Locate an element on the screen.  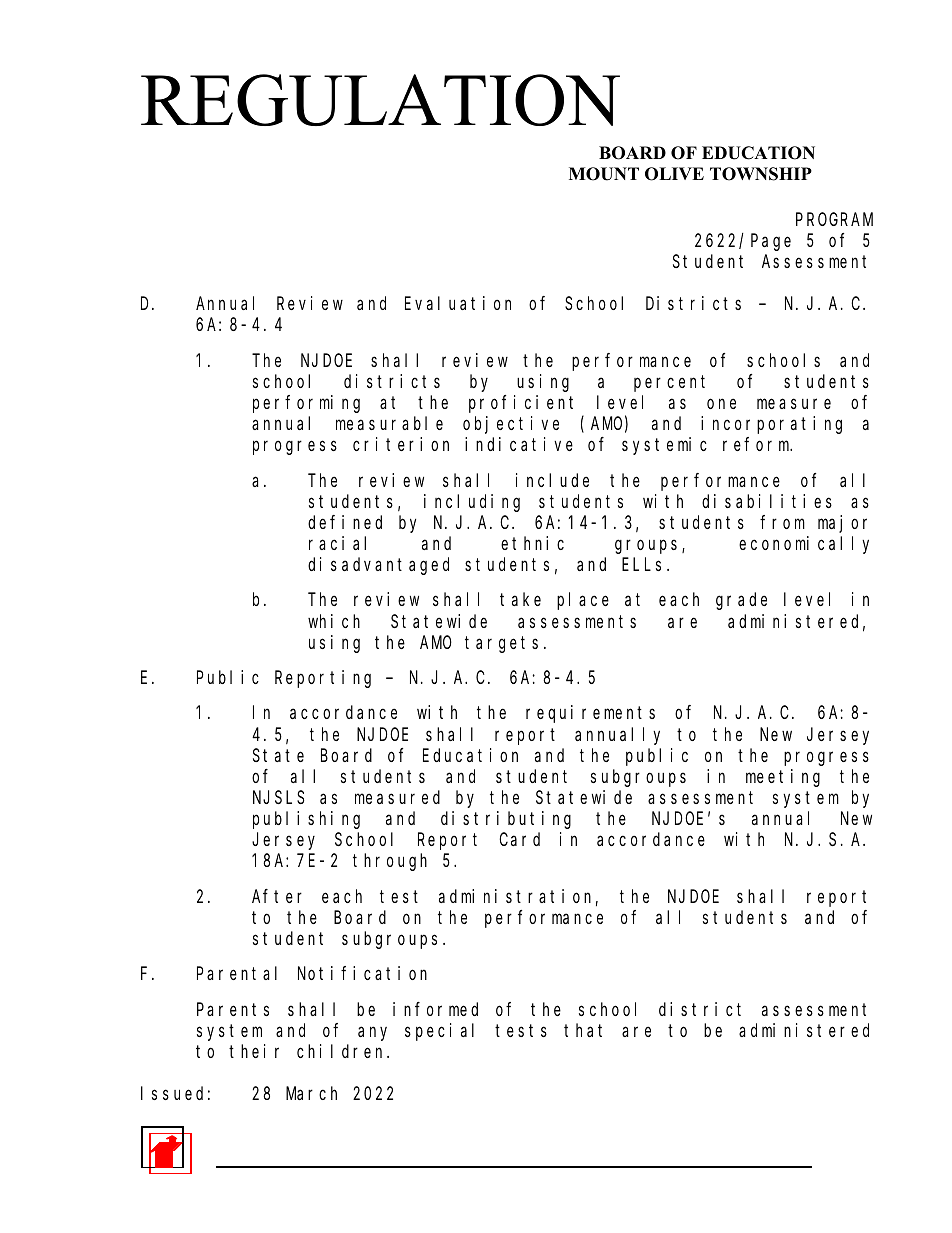
MOUNT is located at coordinates (604, 174).
